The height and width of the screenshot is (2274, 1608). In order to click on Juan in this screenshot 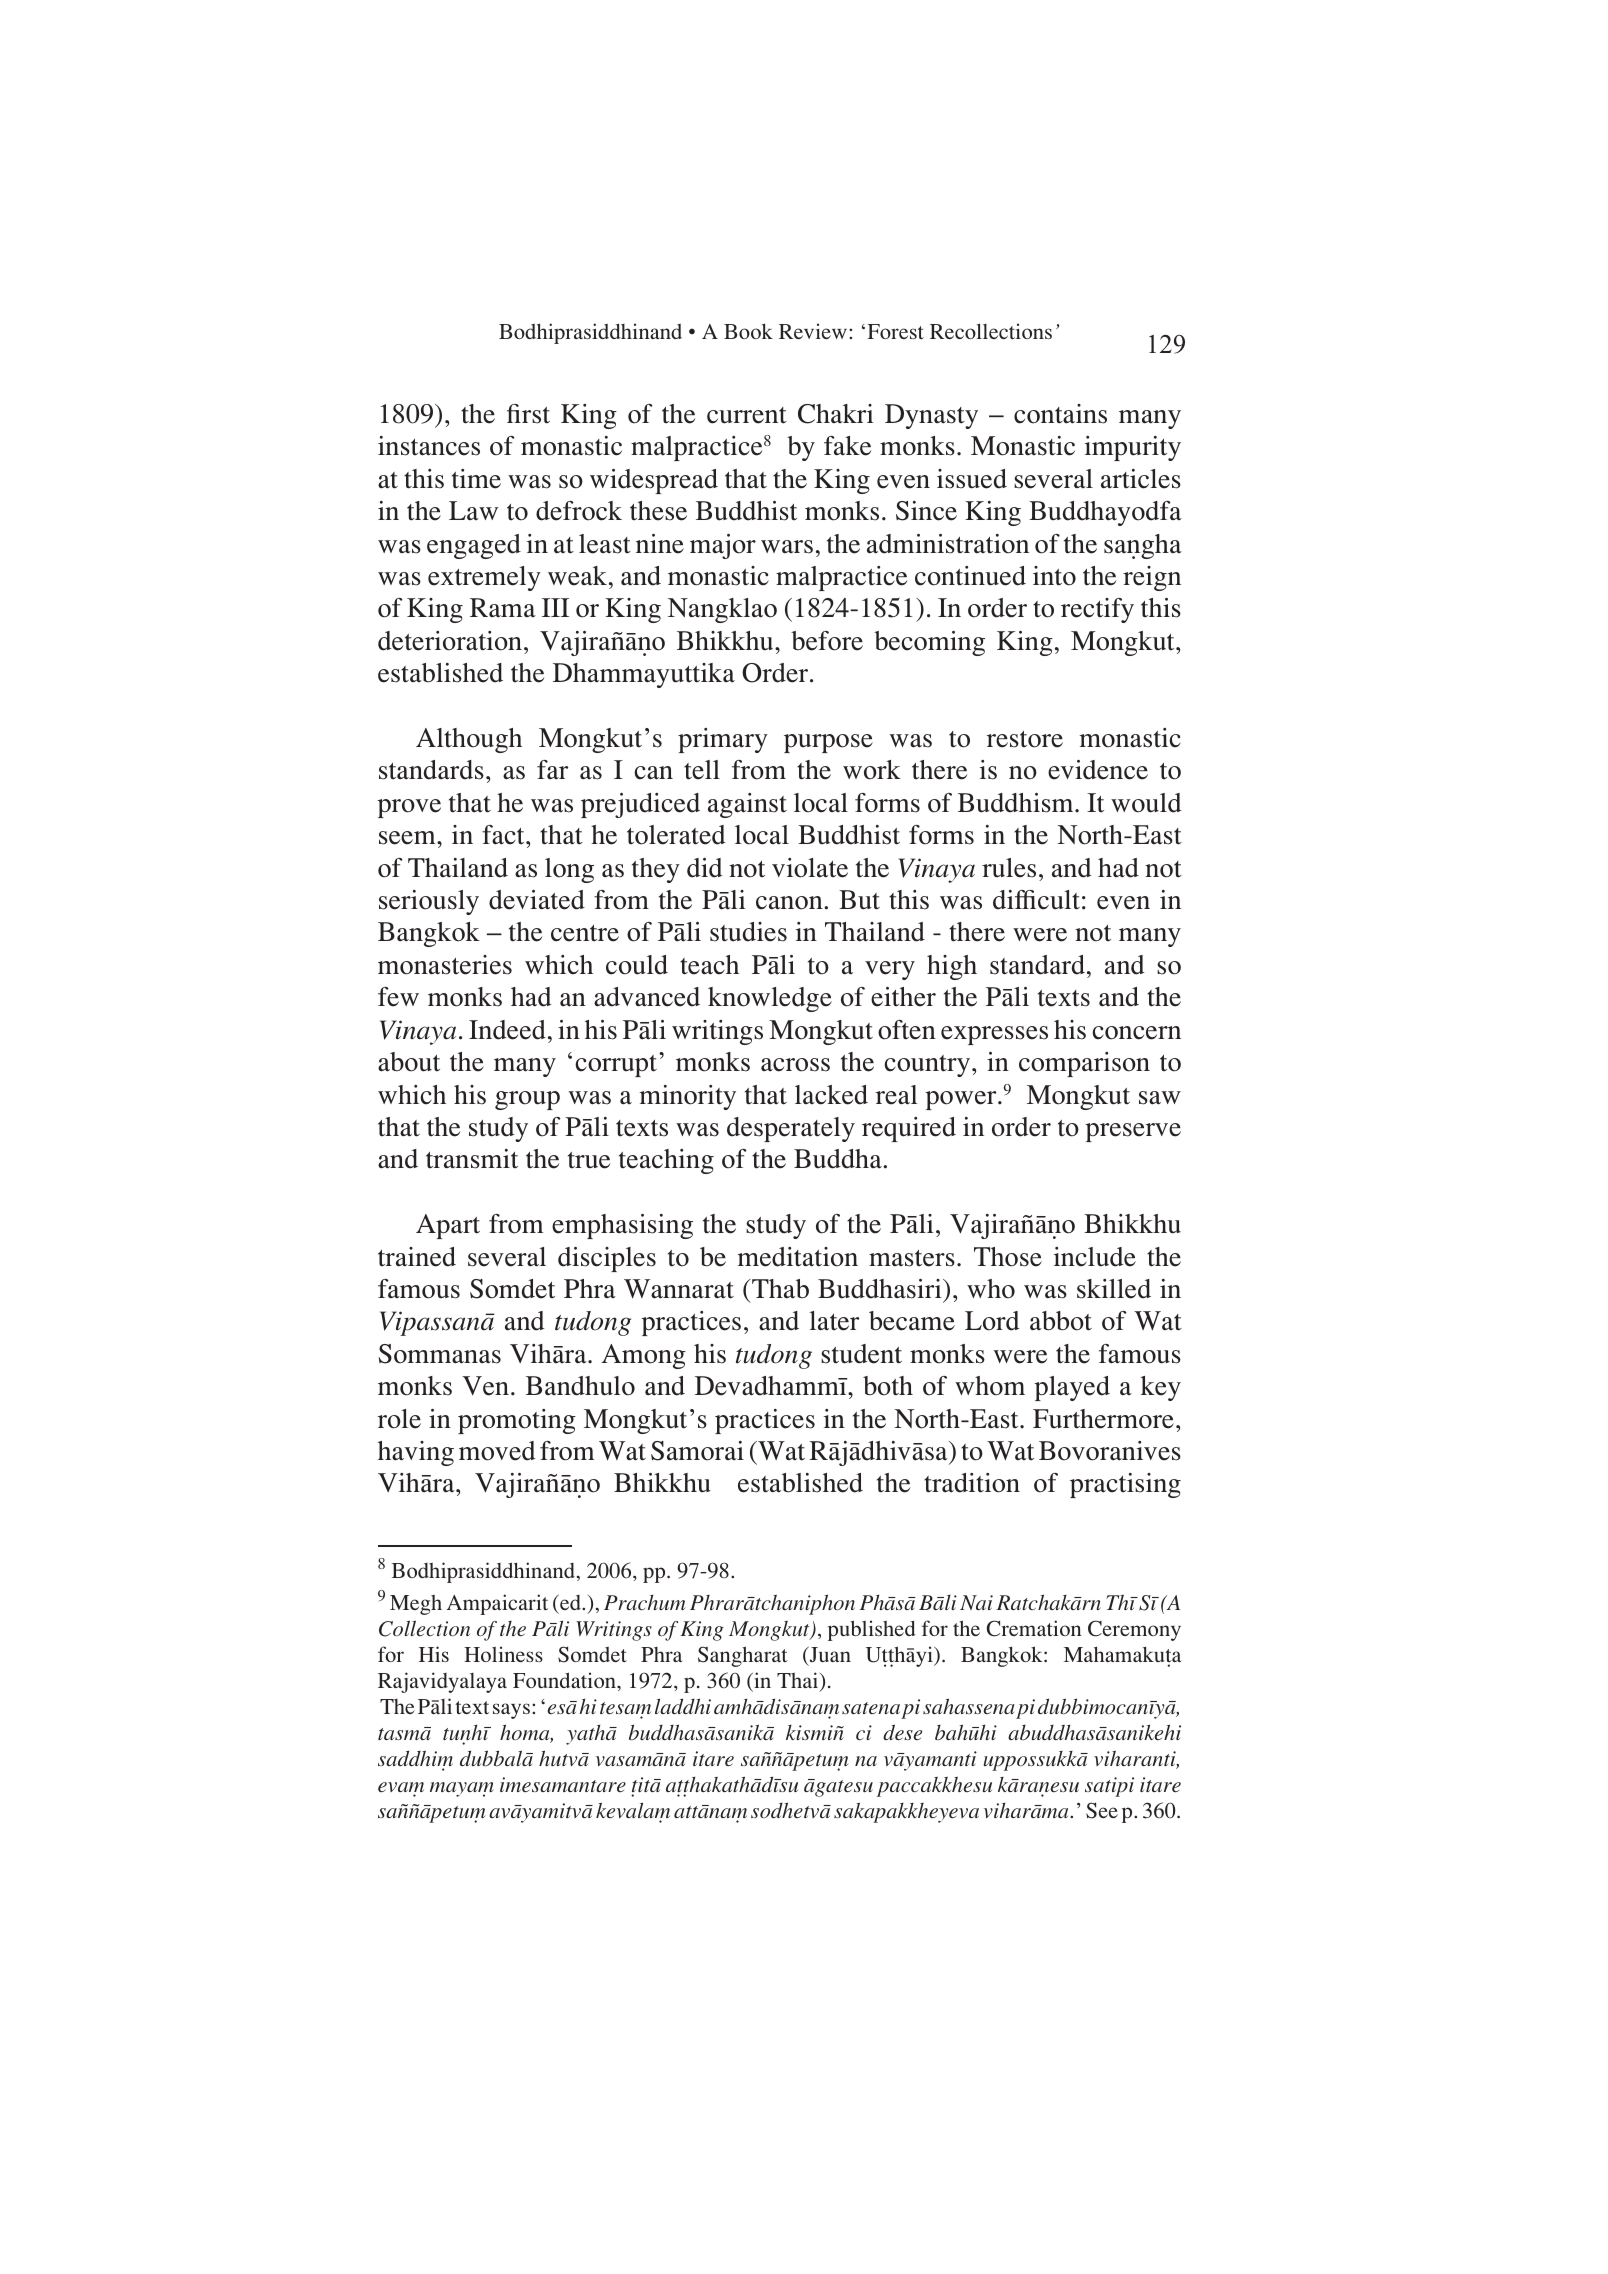, I will do `click(829, 1656)`.
